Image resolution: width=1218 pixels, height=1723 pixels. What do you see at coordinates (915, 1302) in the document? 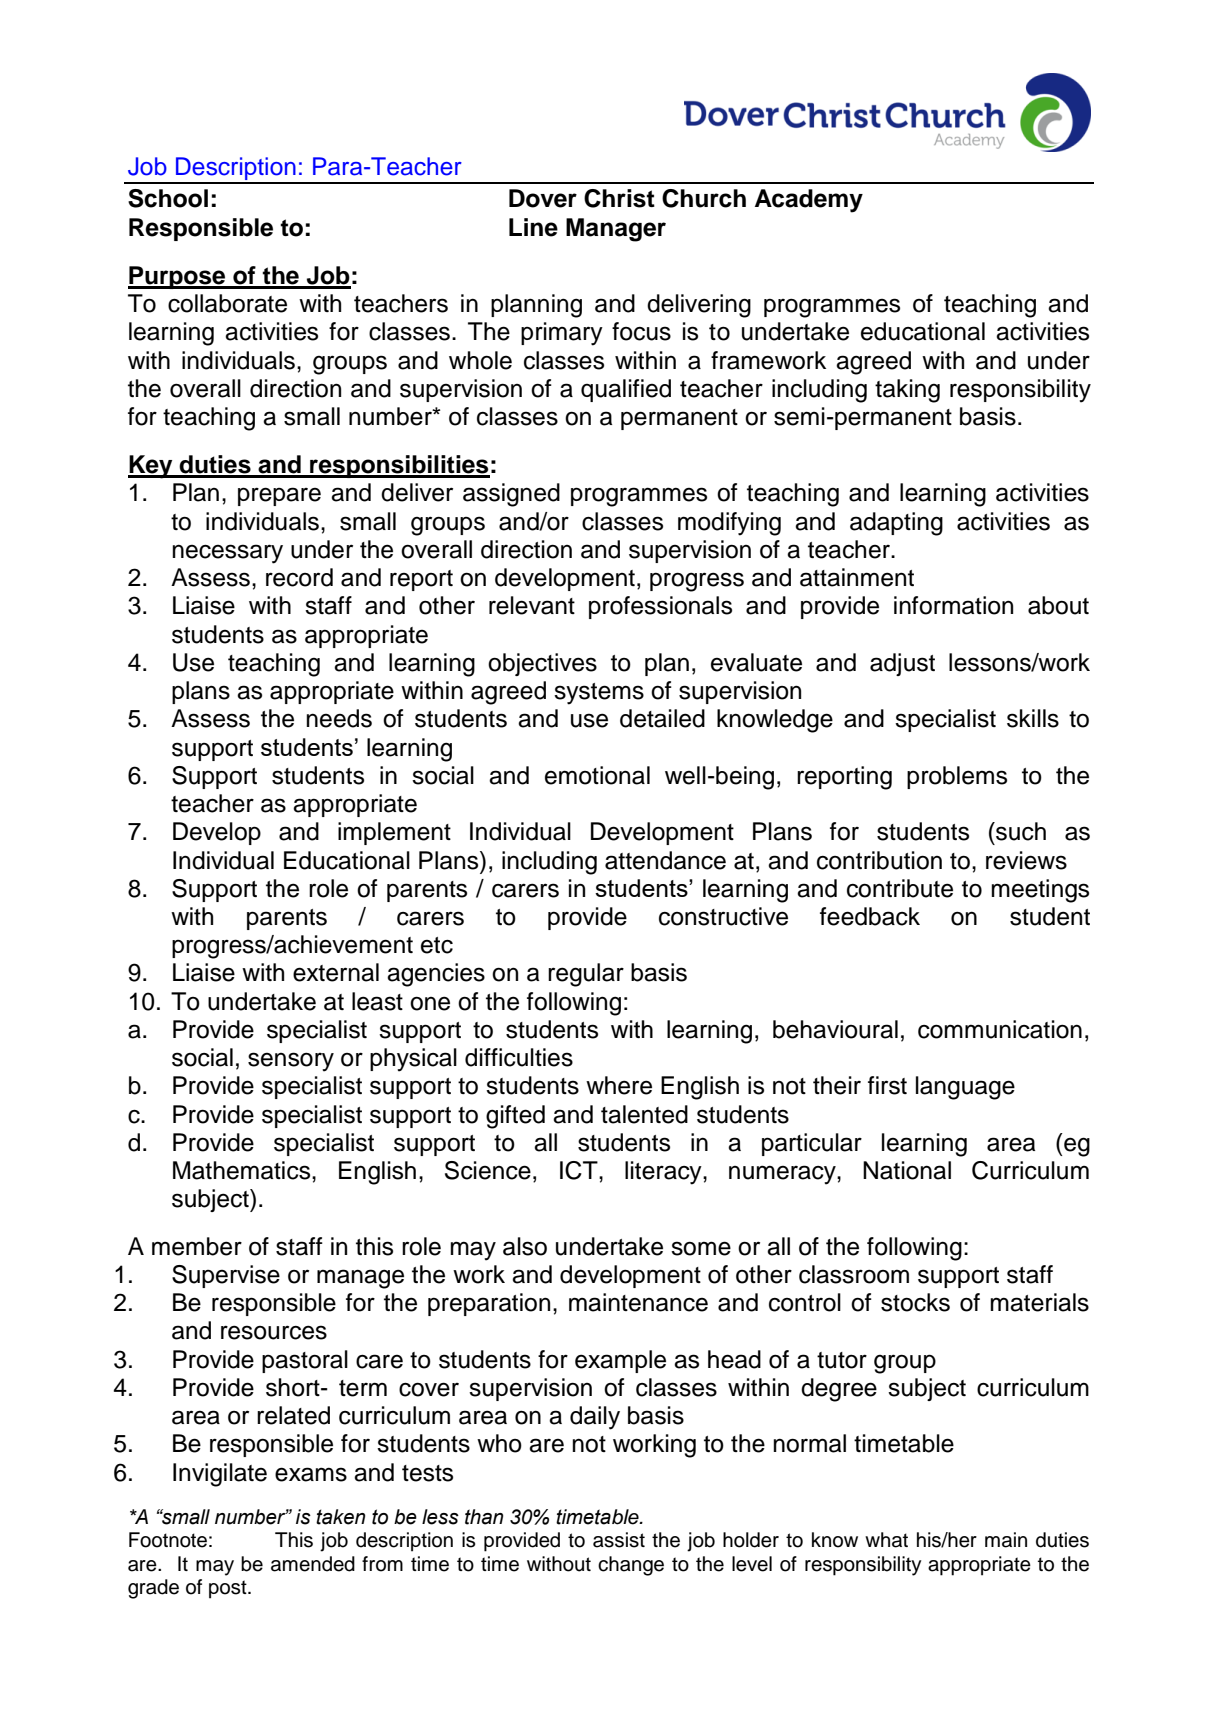
I see `stocks` at bounding box center [915, 1302].
